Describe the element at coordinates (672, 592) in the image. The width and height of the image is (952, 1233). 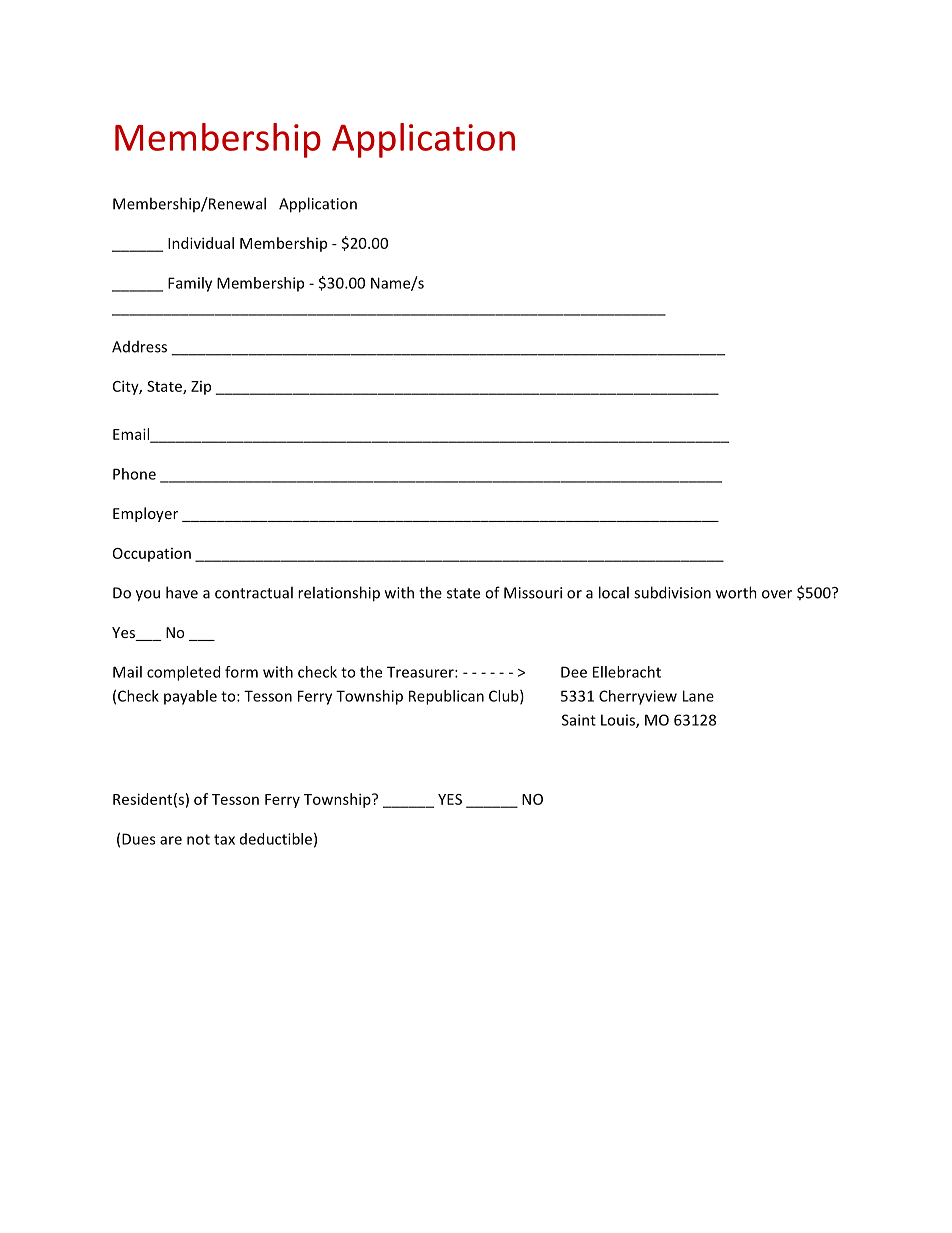
I see `subdivision` at that location.
